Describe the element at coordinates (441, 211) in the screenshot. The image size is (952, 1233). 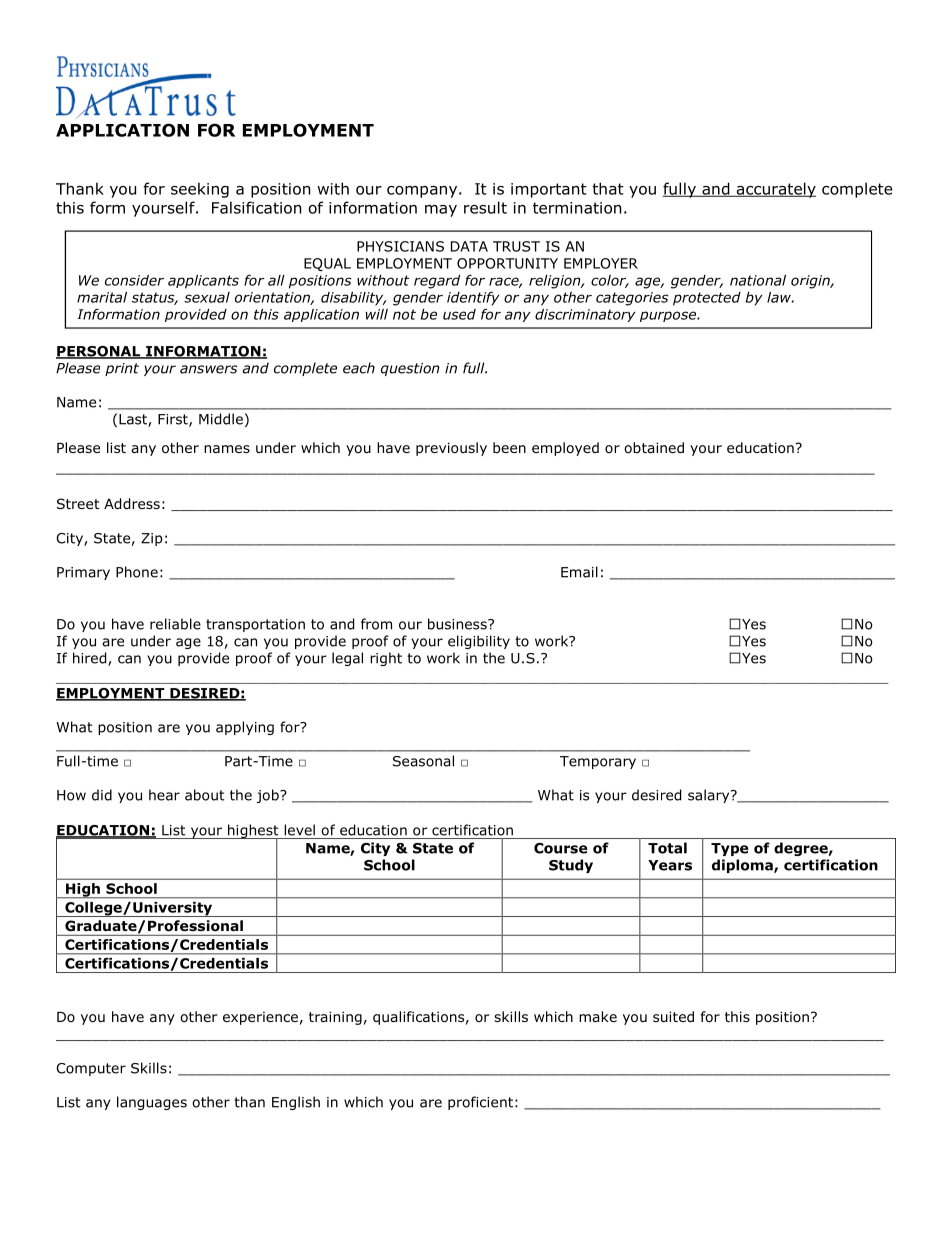
I see `may` at that location.
